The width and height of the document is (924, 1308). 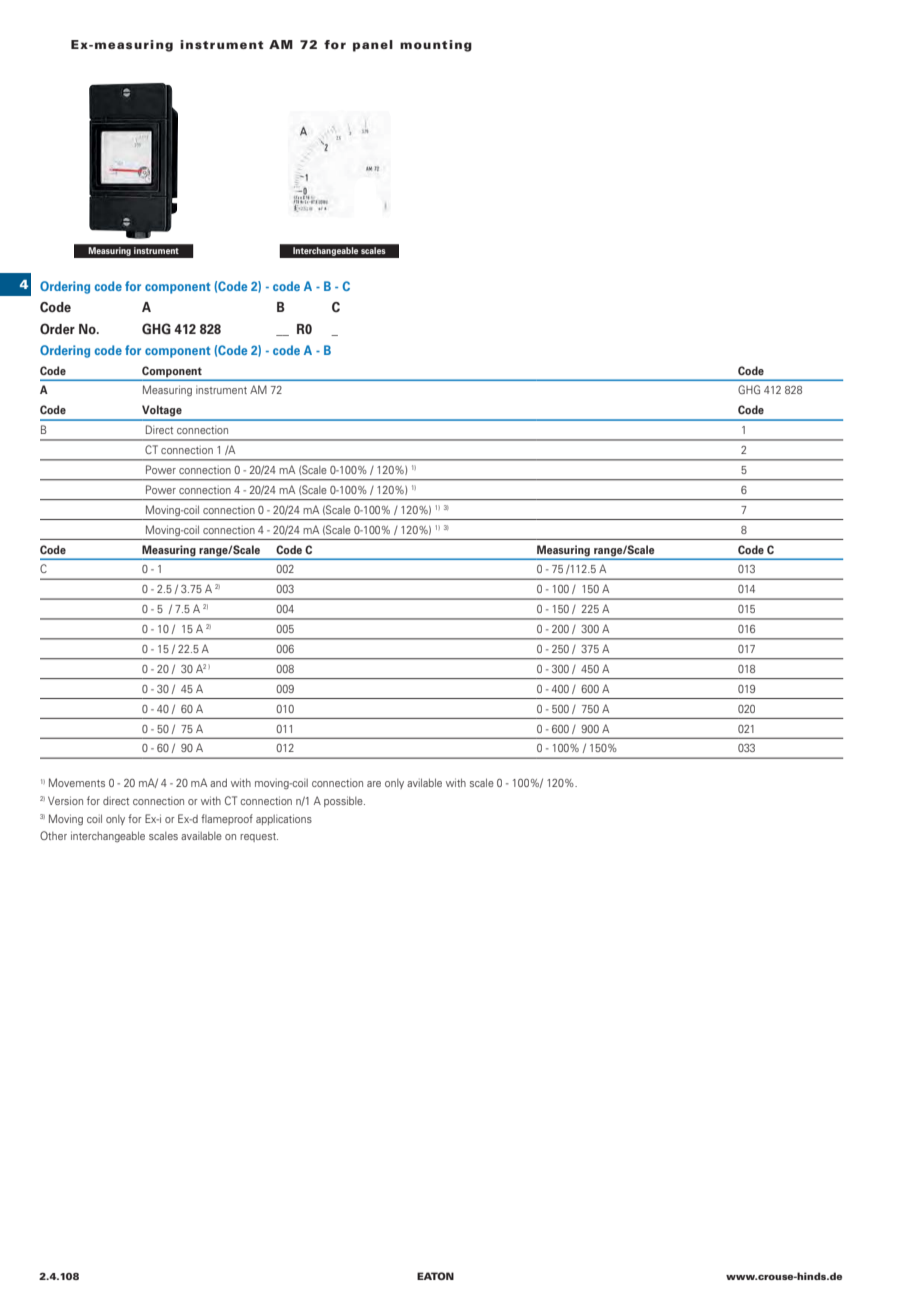 I want to click on applications, so click(x=284, y=819).
